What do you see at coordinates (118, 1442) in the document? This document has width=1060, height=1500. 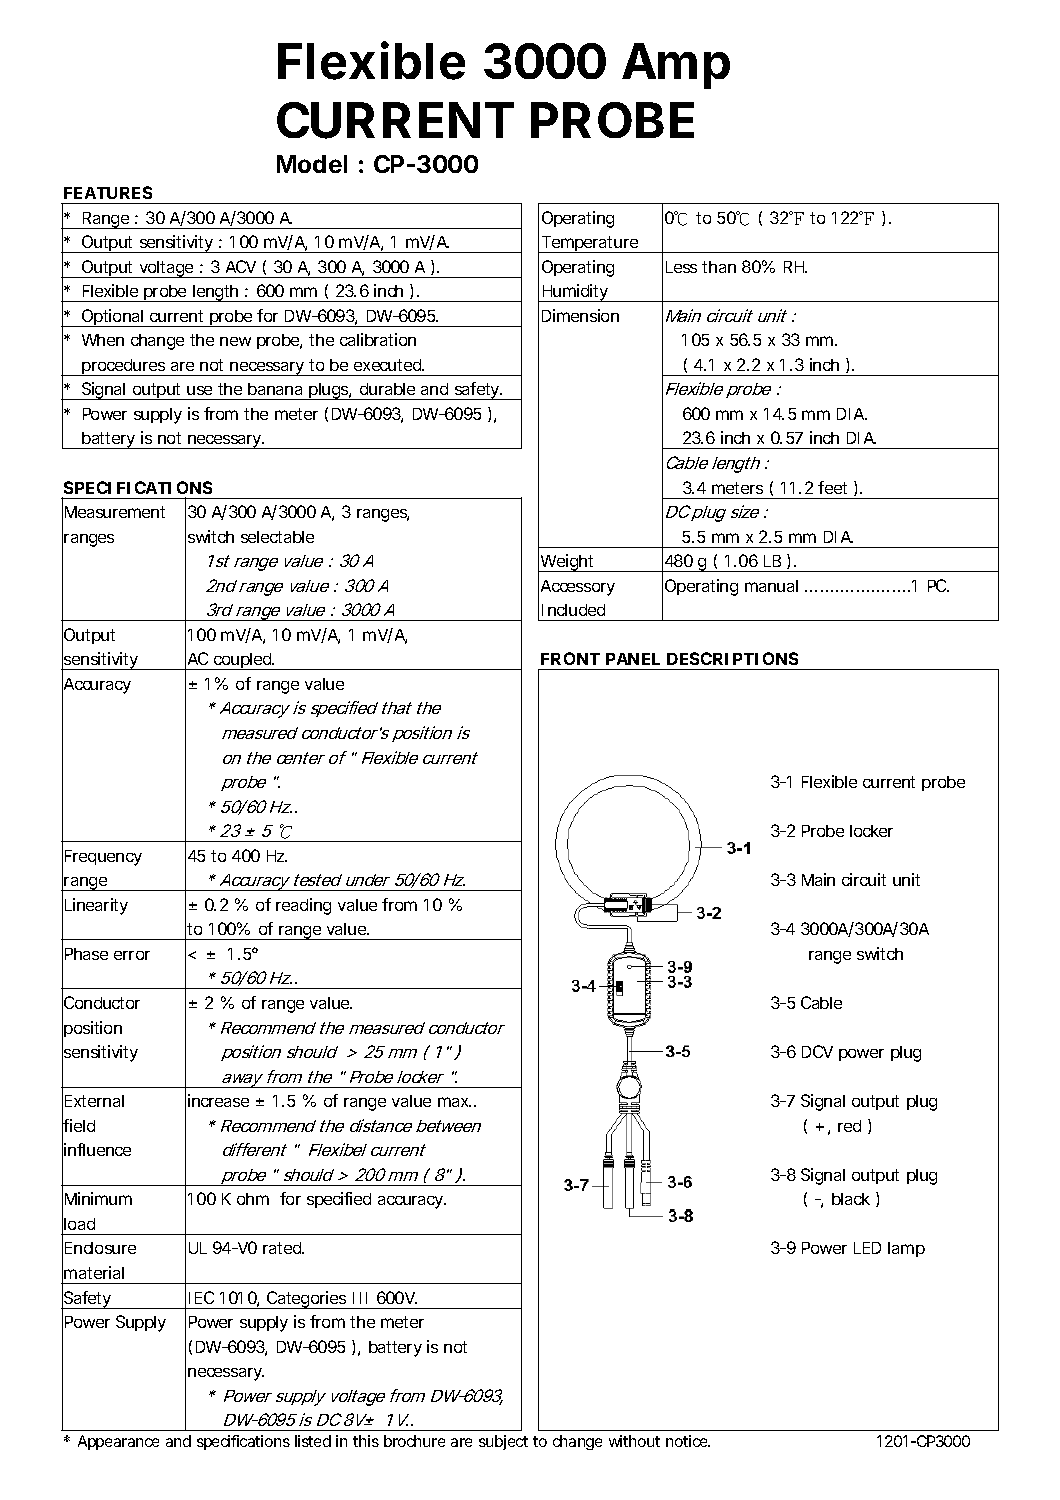 I see `Appearance` at bounding box center [118, 1442].
